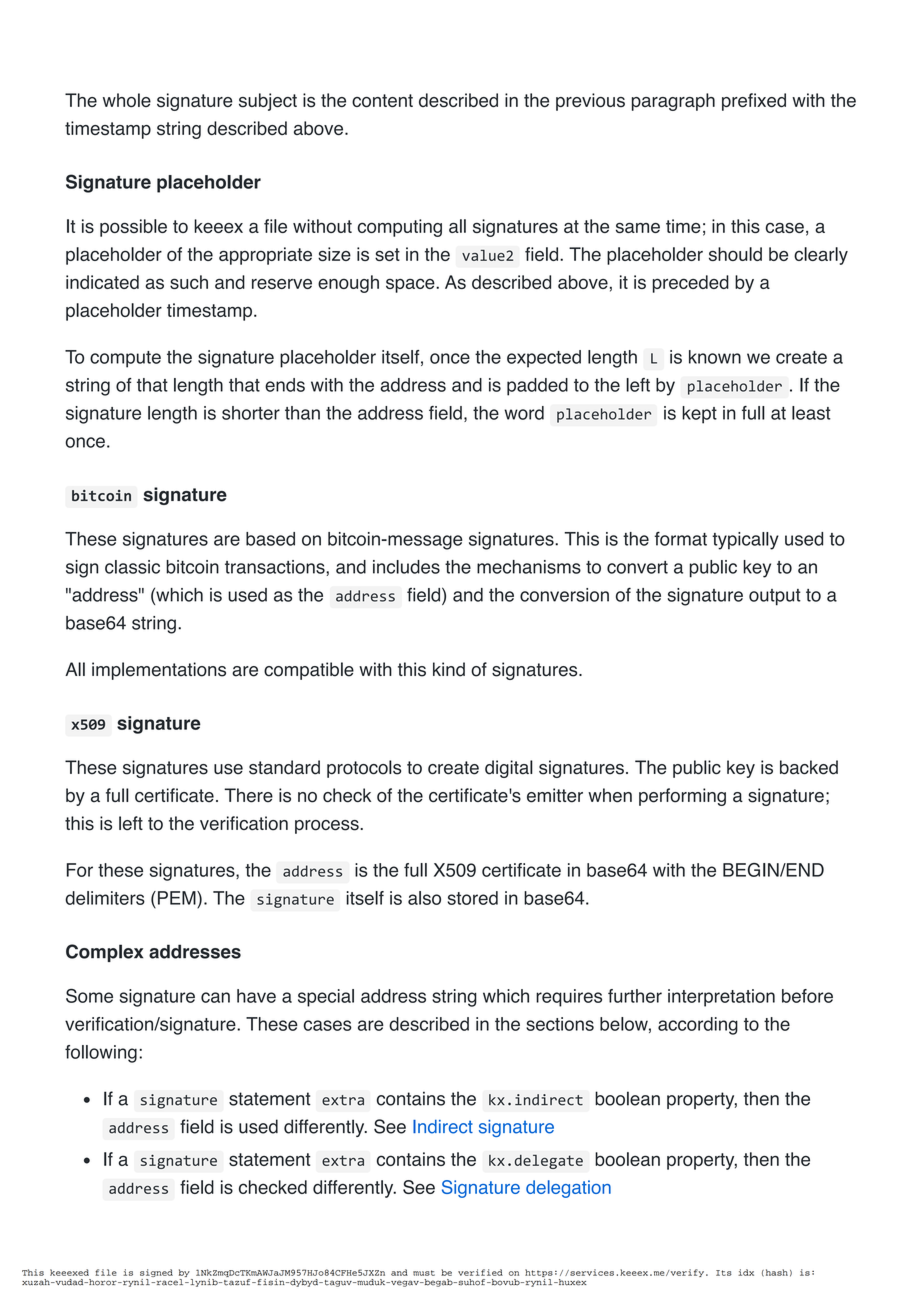 The width and height of the page is (924, 1307). What do you see at coordinates (673, 102) in the page?
I see `paragraph` at bounding box center [673, 102].
